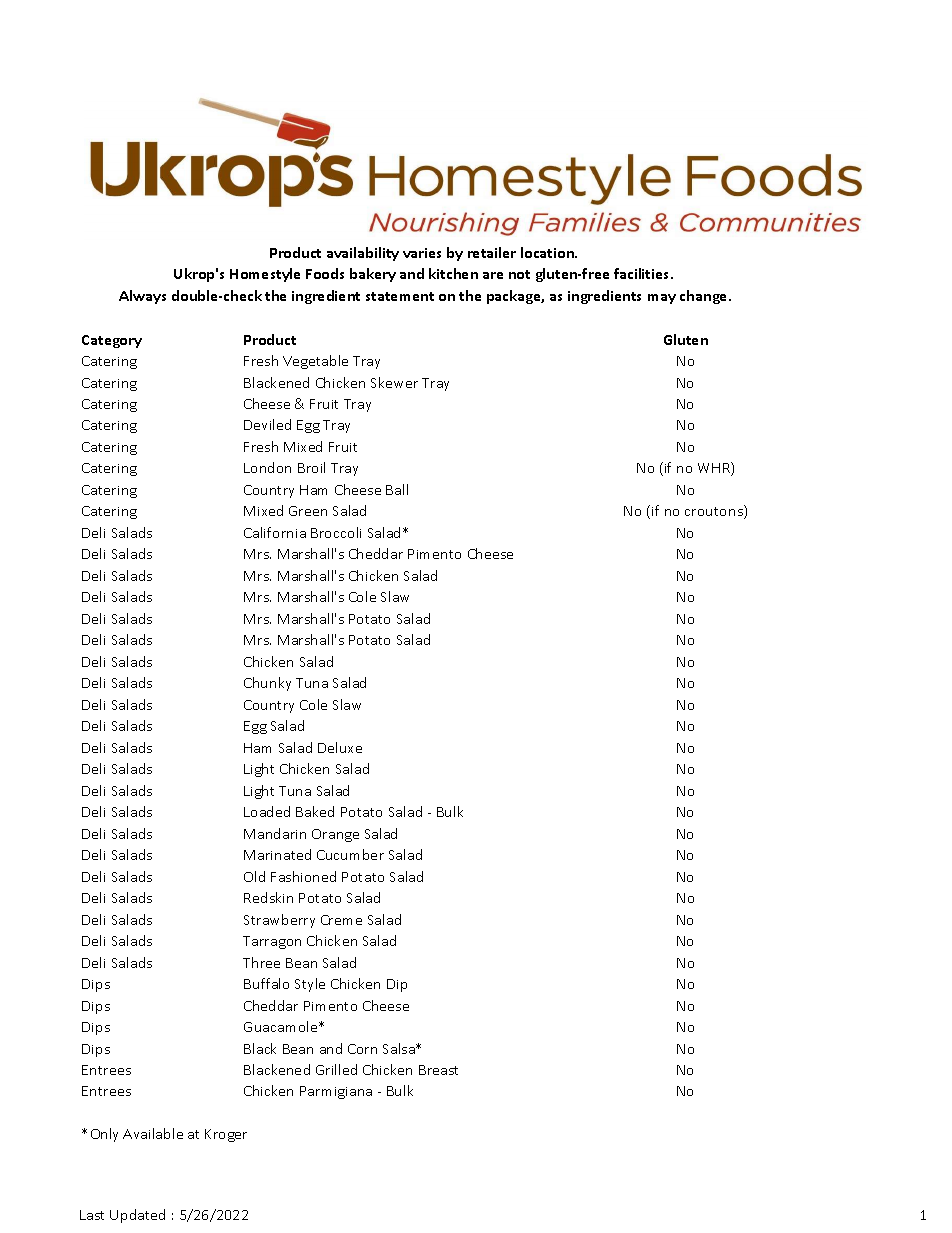 Image resolution: width=952 pixels, height=1233 pixels. Describe the element at coordinates (137, 1216) in the document. I see `Updated` at that location.
